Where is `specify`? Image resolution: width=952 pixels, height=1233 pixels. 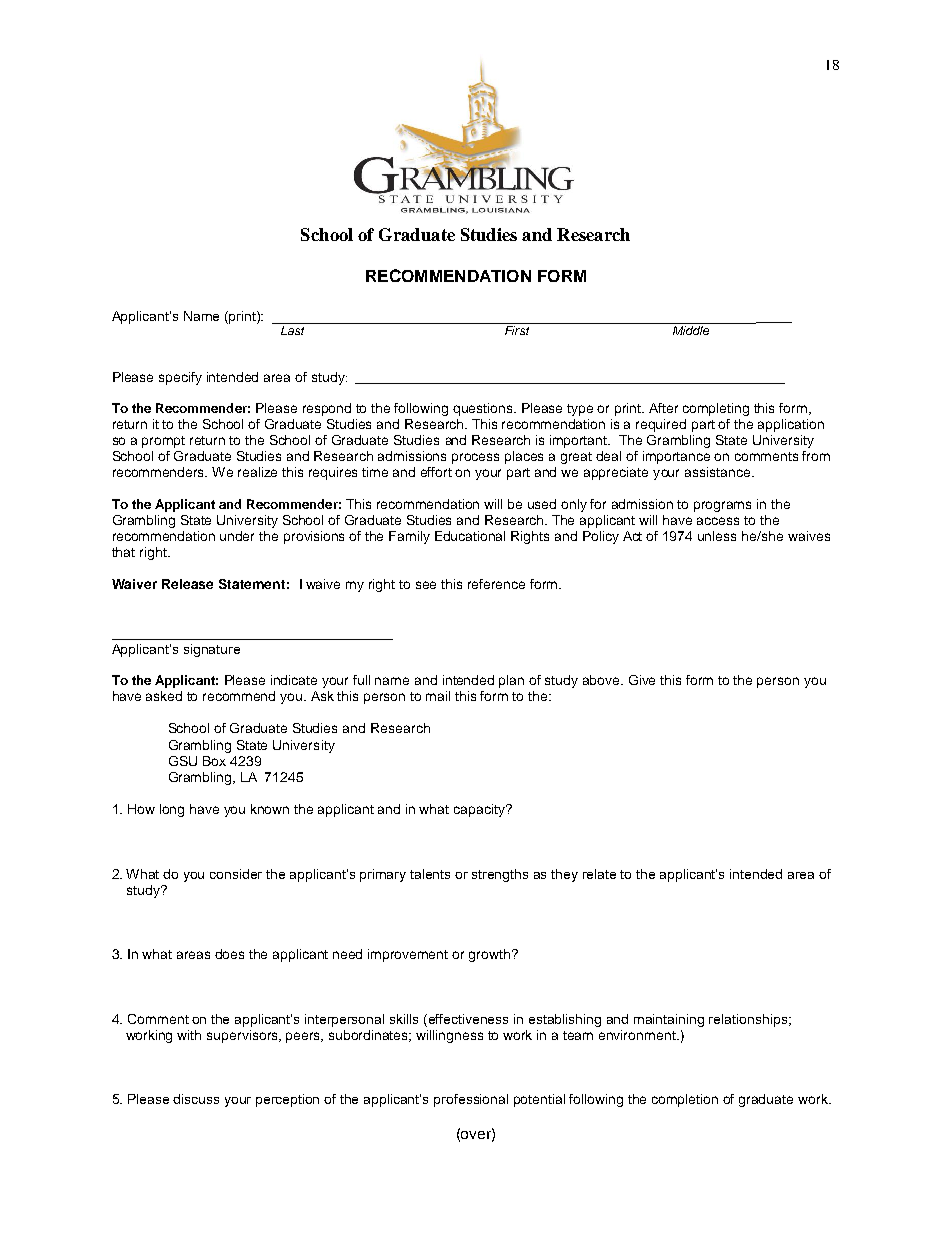
specify is located at coordinates (180, 378).
